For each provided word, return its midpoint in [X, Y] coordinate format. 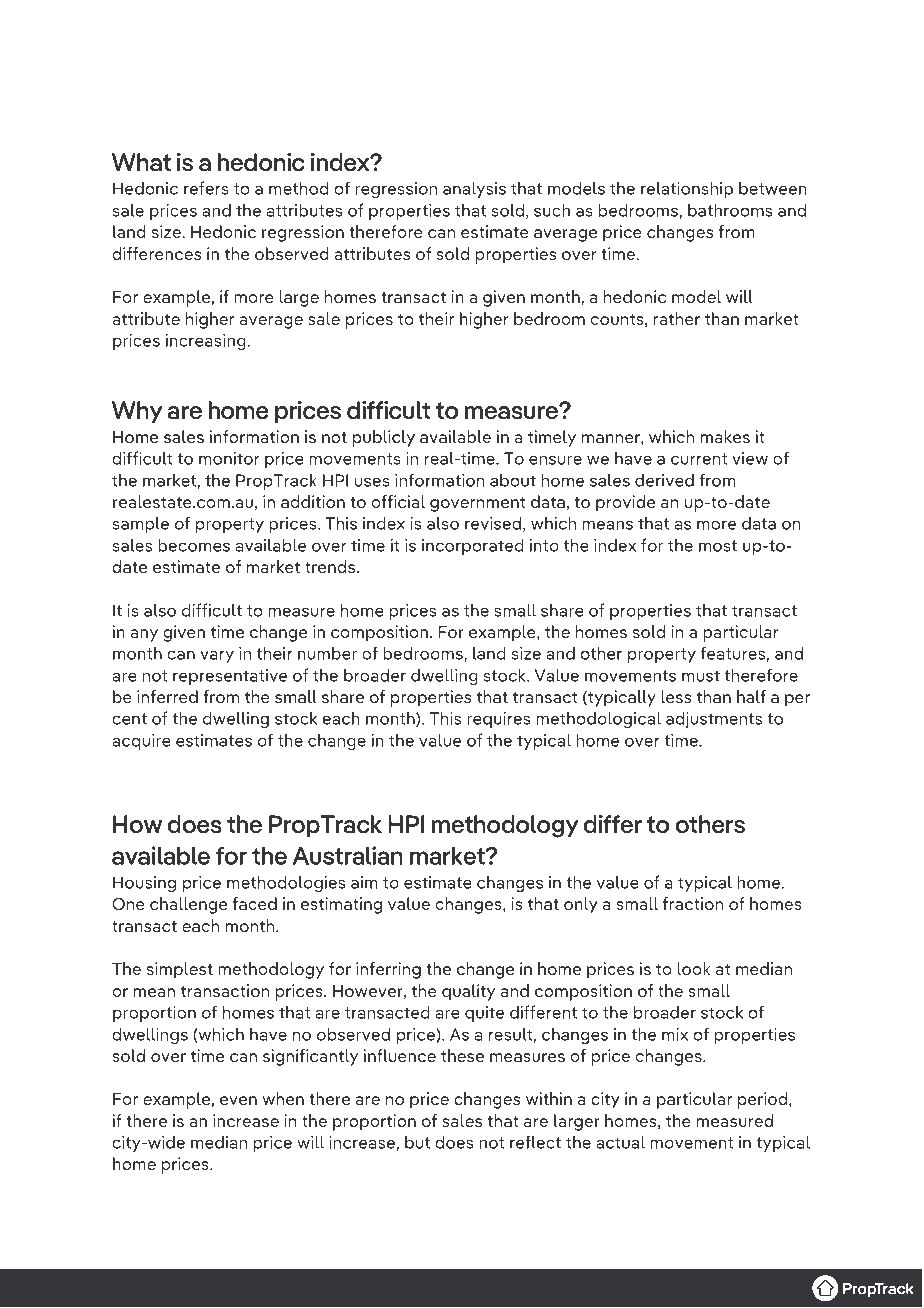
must [701, 676]
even [238, 1100]
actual [620, 1142]
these [462, 1055]
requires [499, 720]
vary [217, 656]
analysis [474, 189]
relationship [687, 189]
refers [206, 188]
